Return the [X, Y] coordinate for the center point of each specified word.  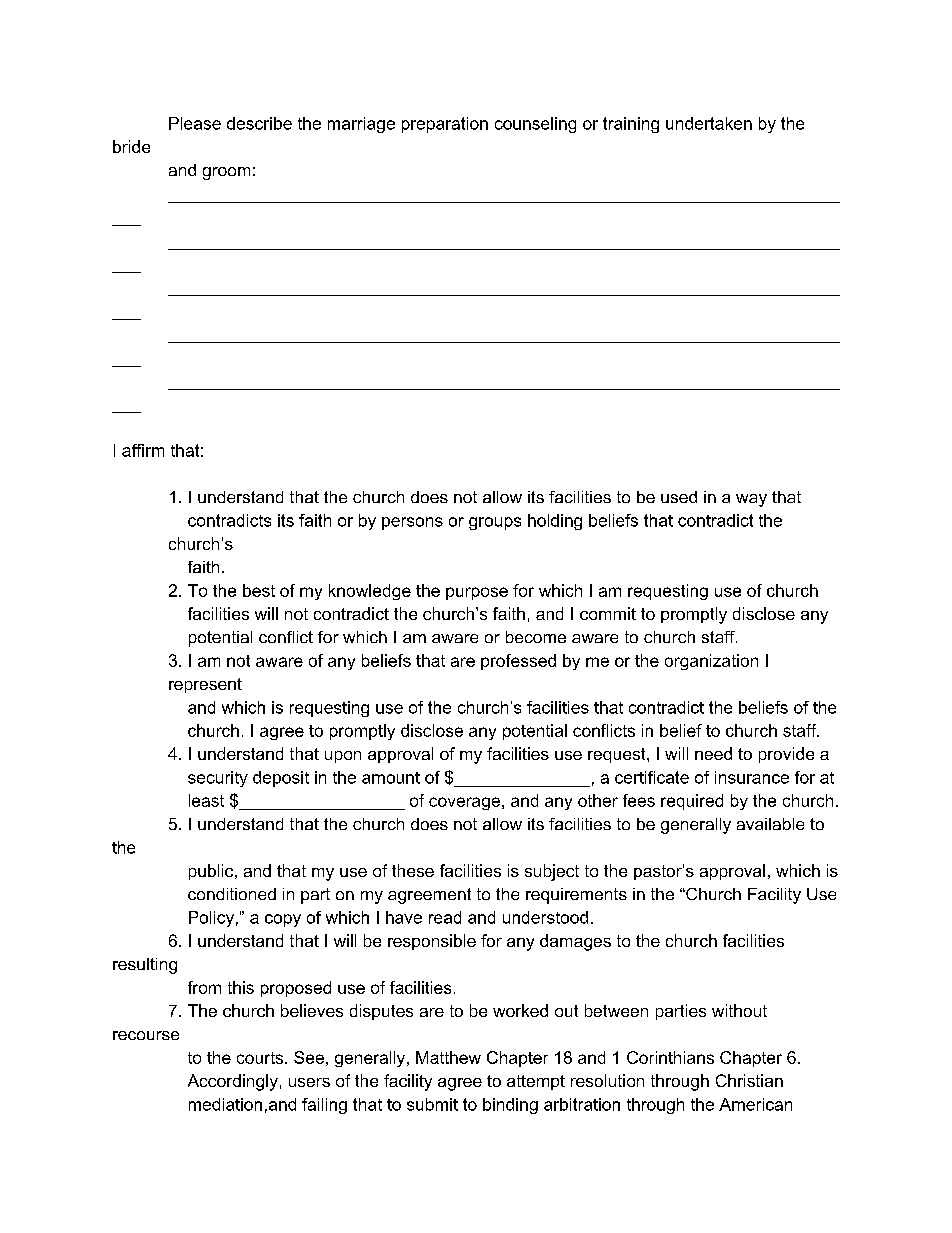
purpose [477, 593]
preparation [445, 125]
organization [711, 662]
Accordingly [233, 1082]
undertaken [709, 123]
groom [226, 173]
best [259, 590]
